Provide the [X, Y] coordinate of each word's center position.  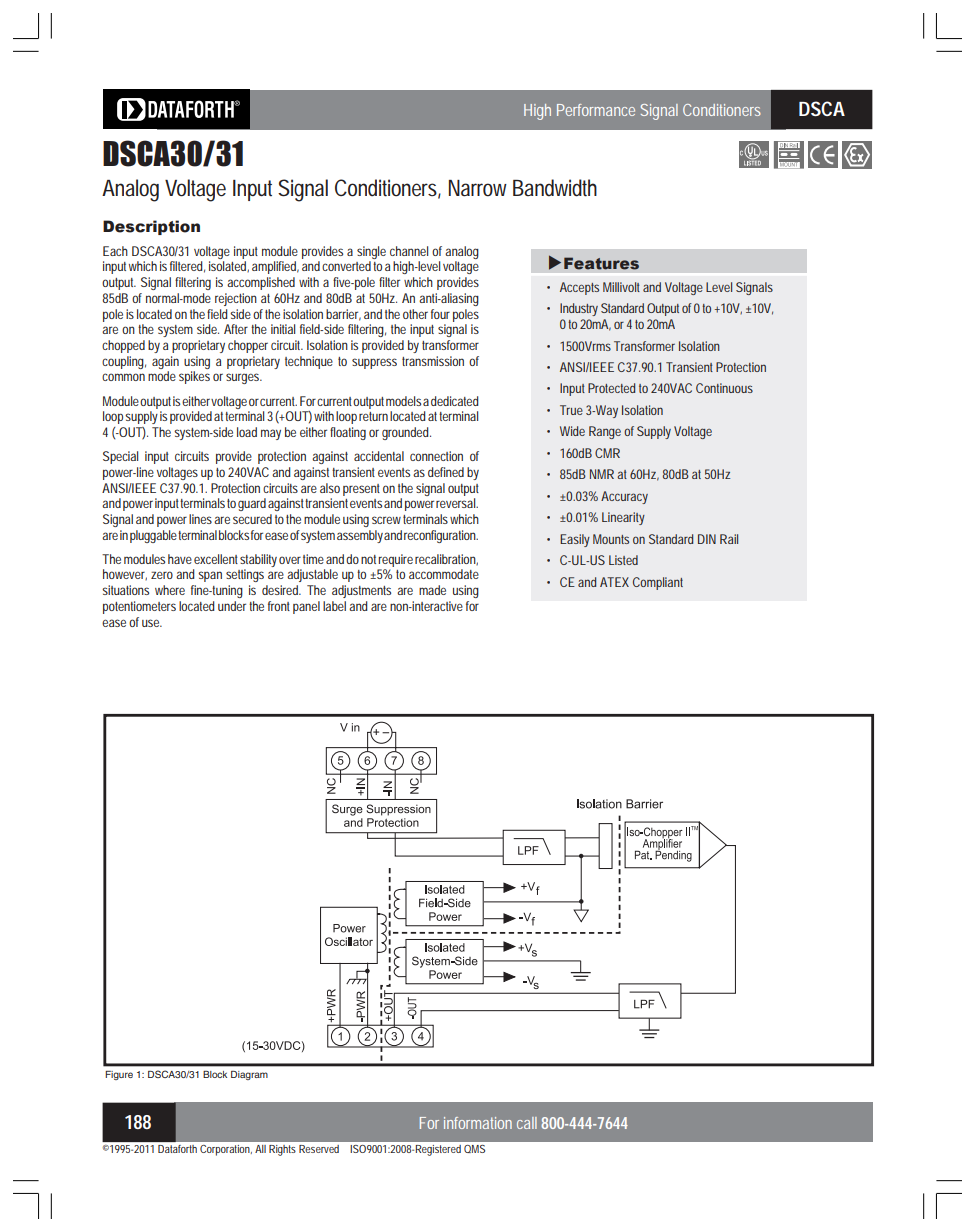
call [527, 1123]
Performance [596, 110]
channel [409, 251]
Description [151, 227]
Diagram [249, 1075]
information [478, 1123]
